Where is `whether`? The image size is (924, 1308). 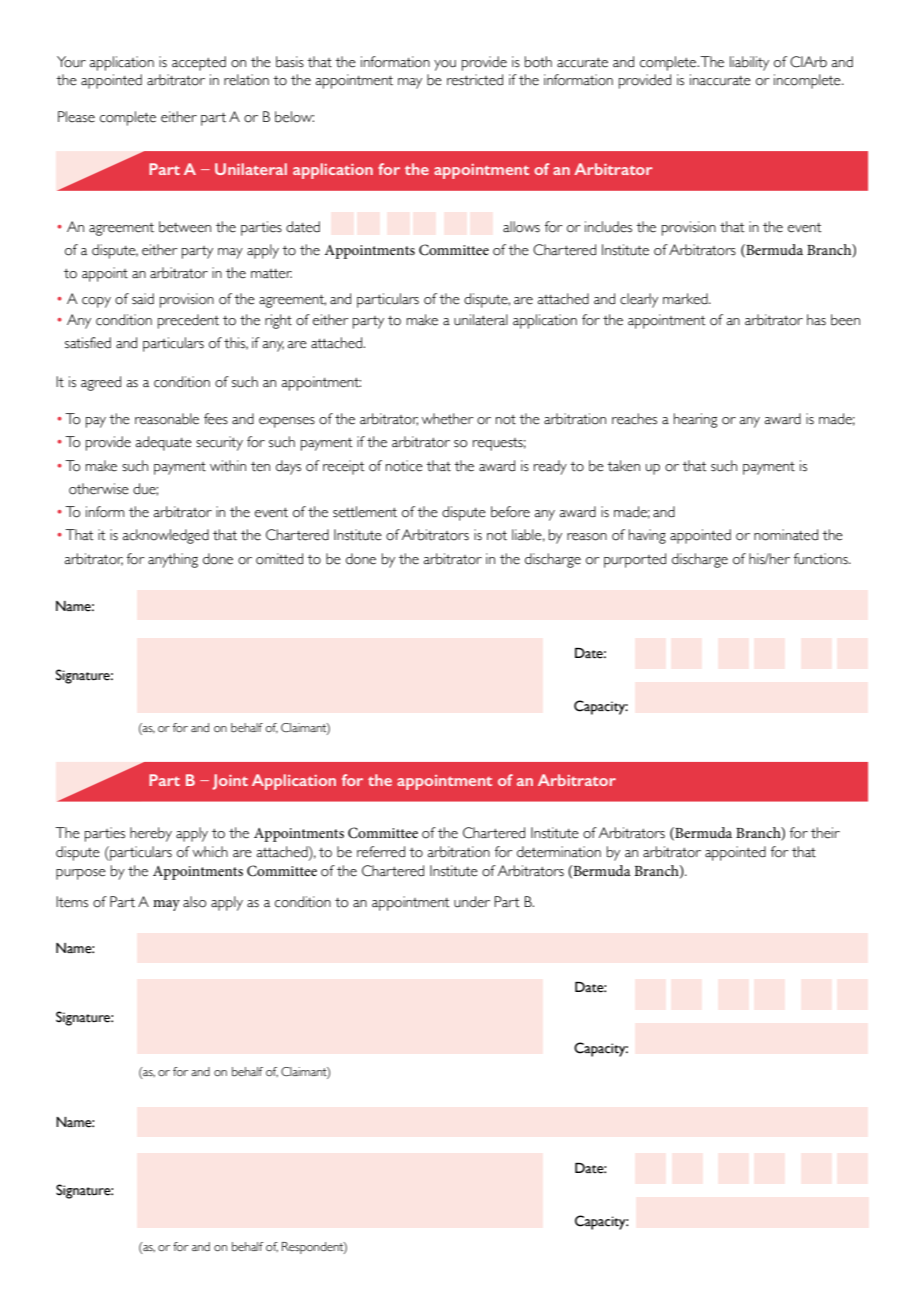 whether is located at coordinates (447, 419).
